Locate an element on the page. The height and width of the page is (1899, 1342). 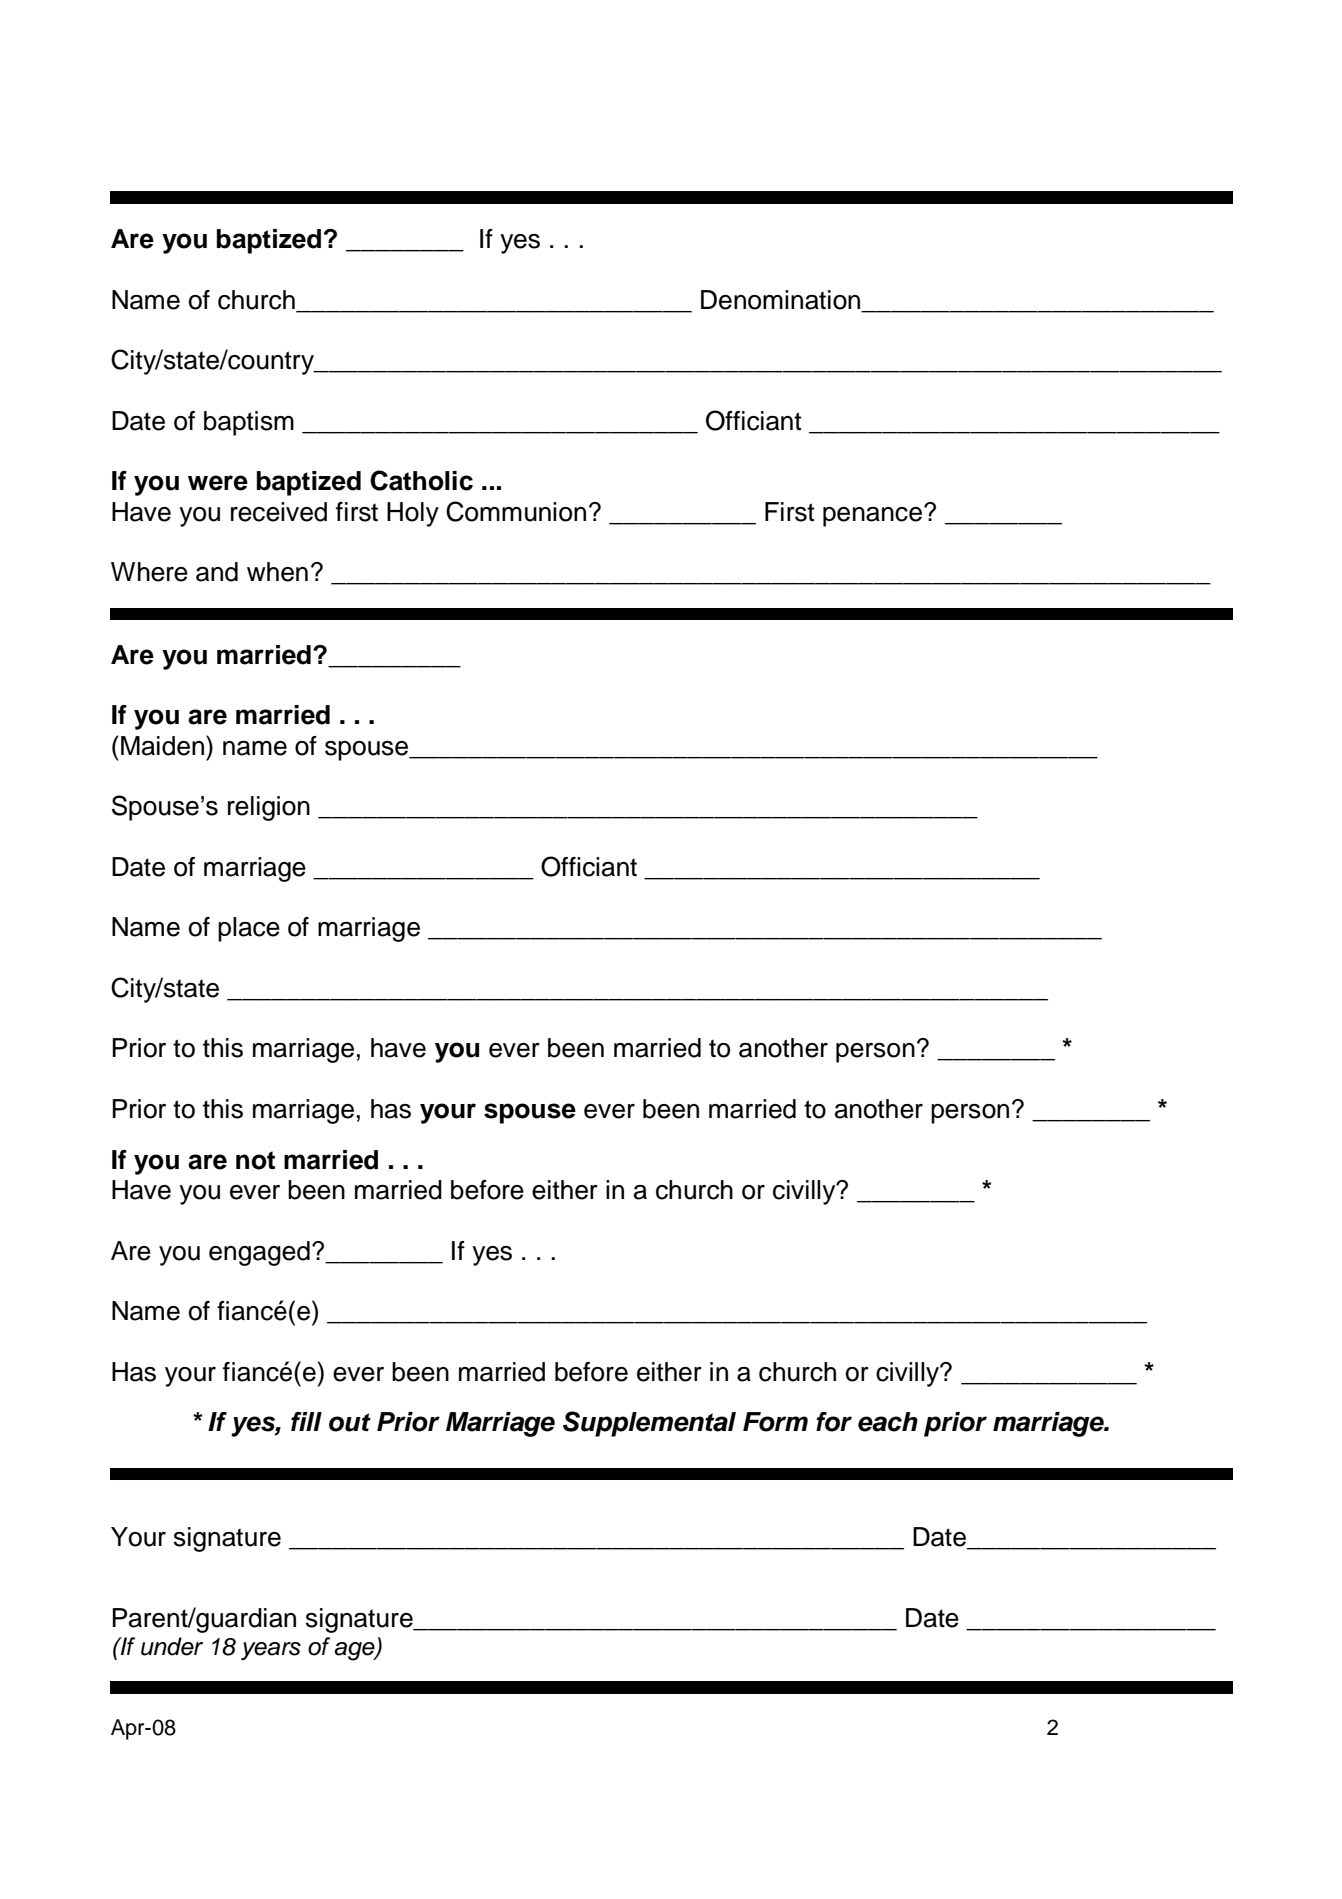
place is located at coordinates (249, 929).
